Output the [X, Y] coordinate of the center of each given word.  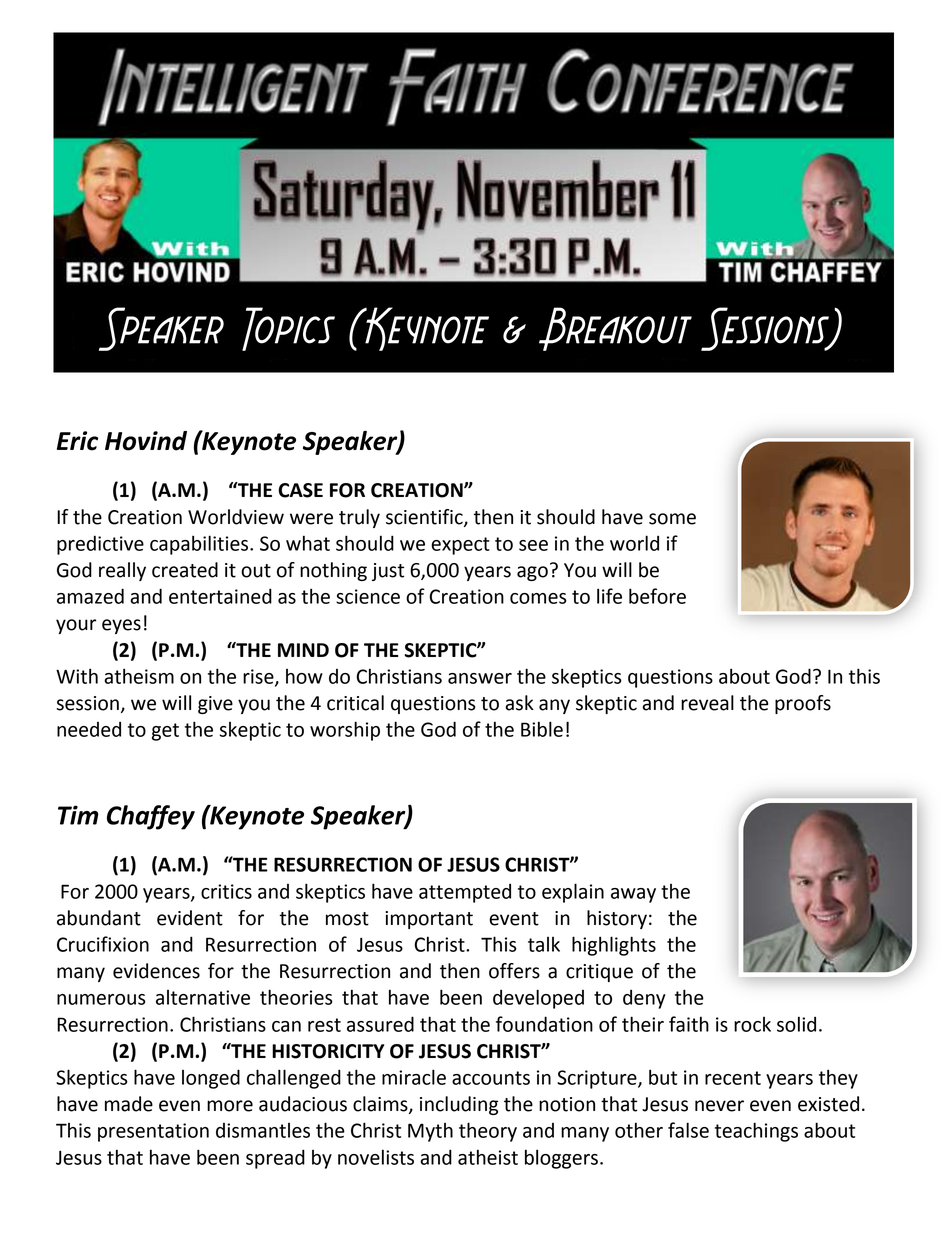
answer [480, 678]
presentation [153, 1132]
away [633, 895]
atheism [139, 676]
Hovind [146, 441]
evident [190, 918]
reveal [707, 703]
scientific [425, 518]
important [429, 920]
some [672, 519]
